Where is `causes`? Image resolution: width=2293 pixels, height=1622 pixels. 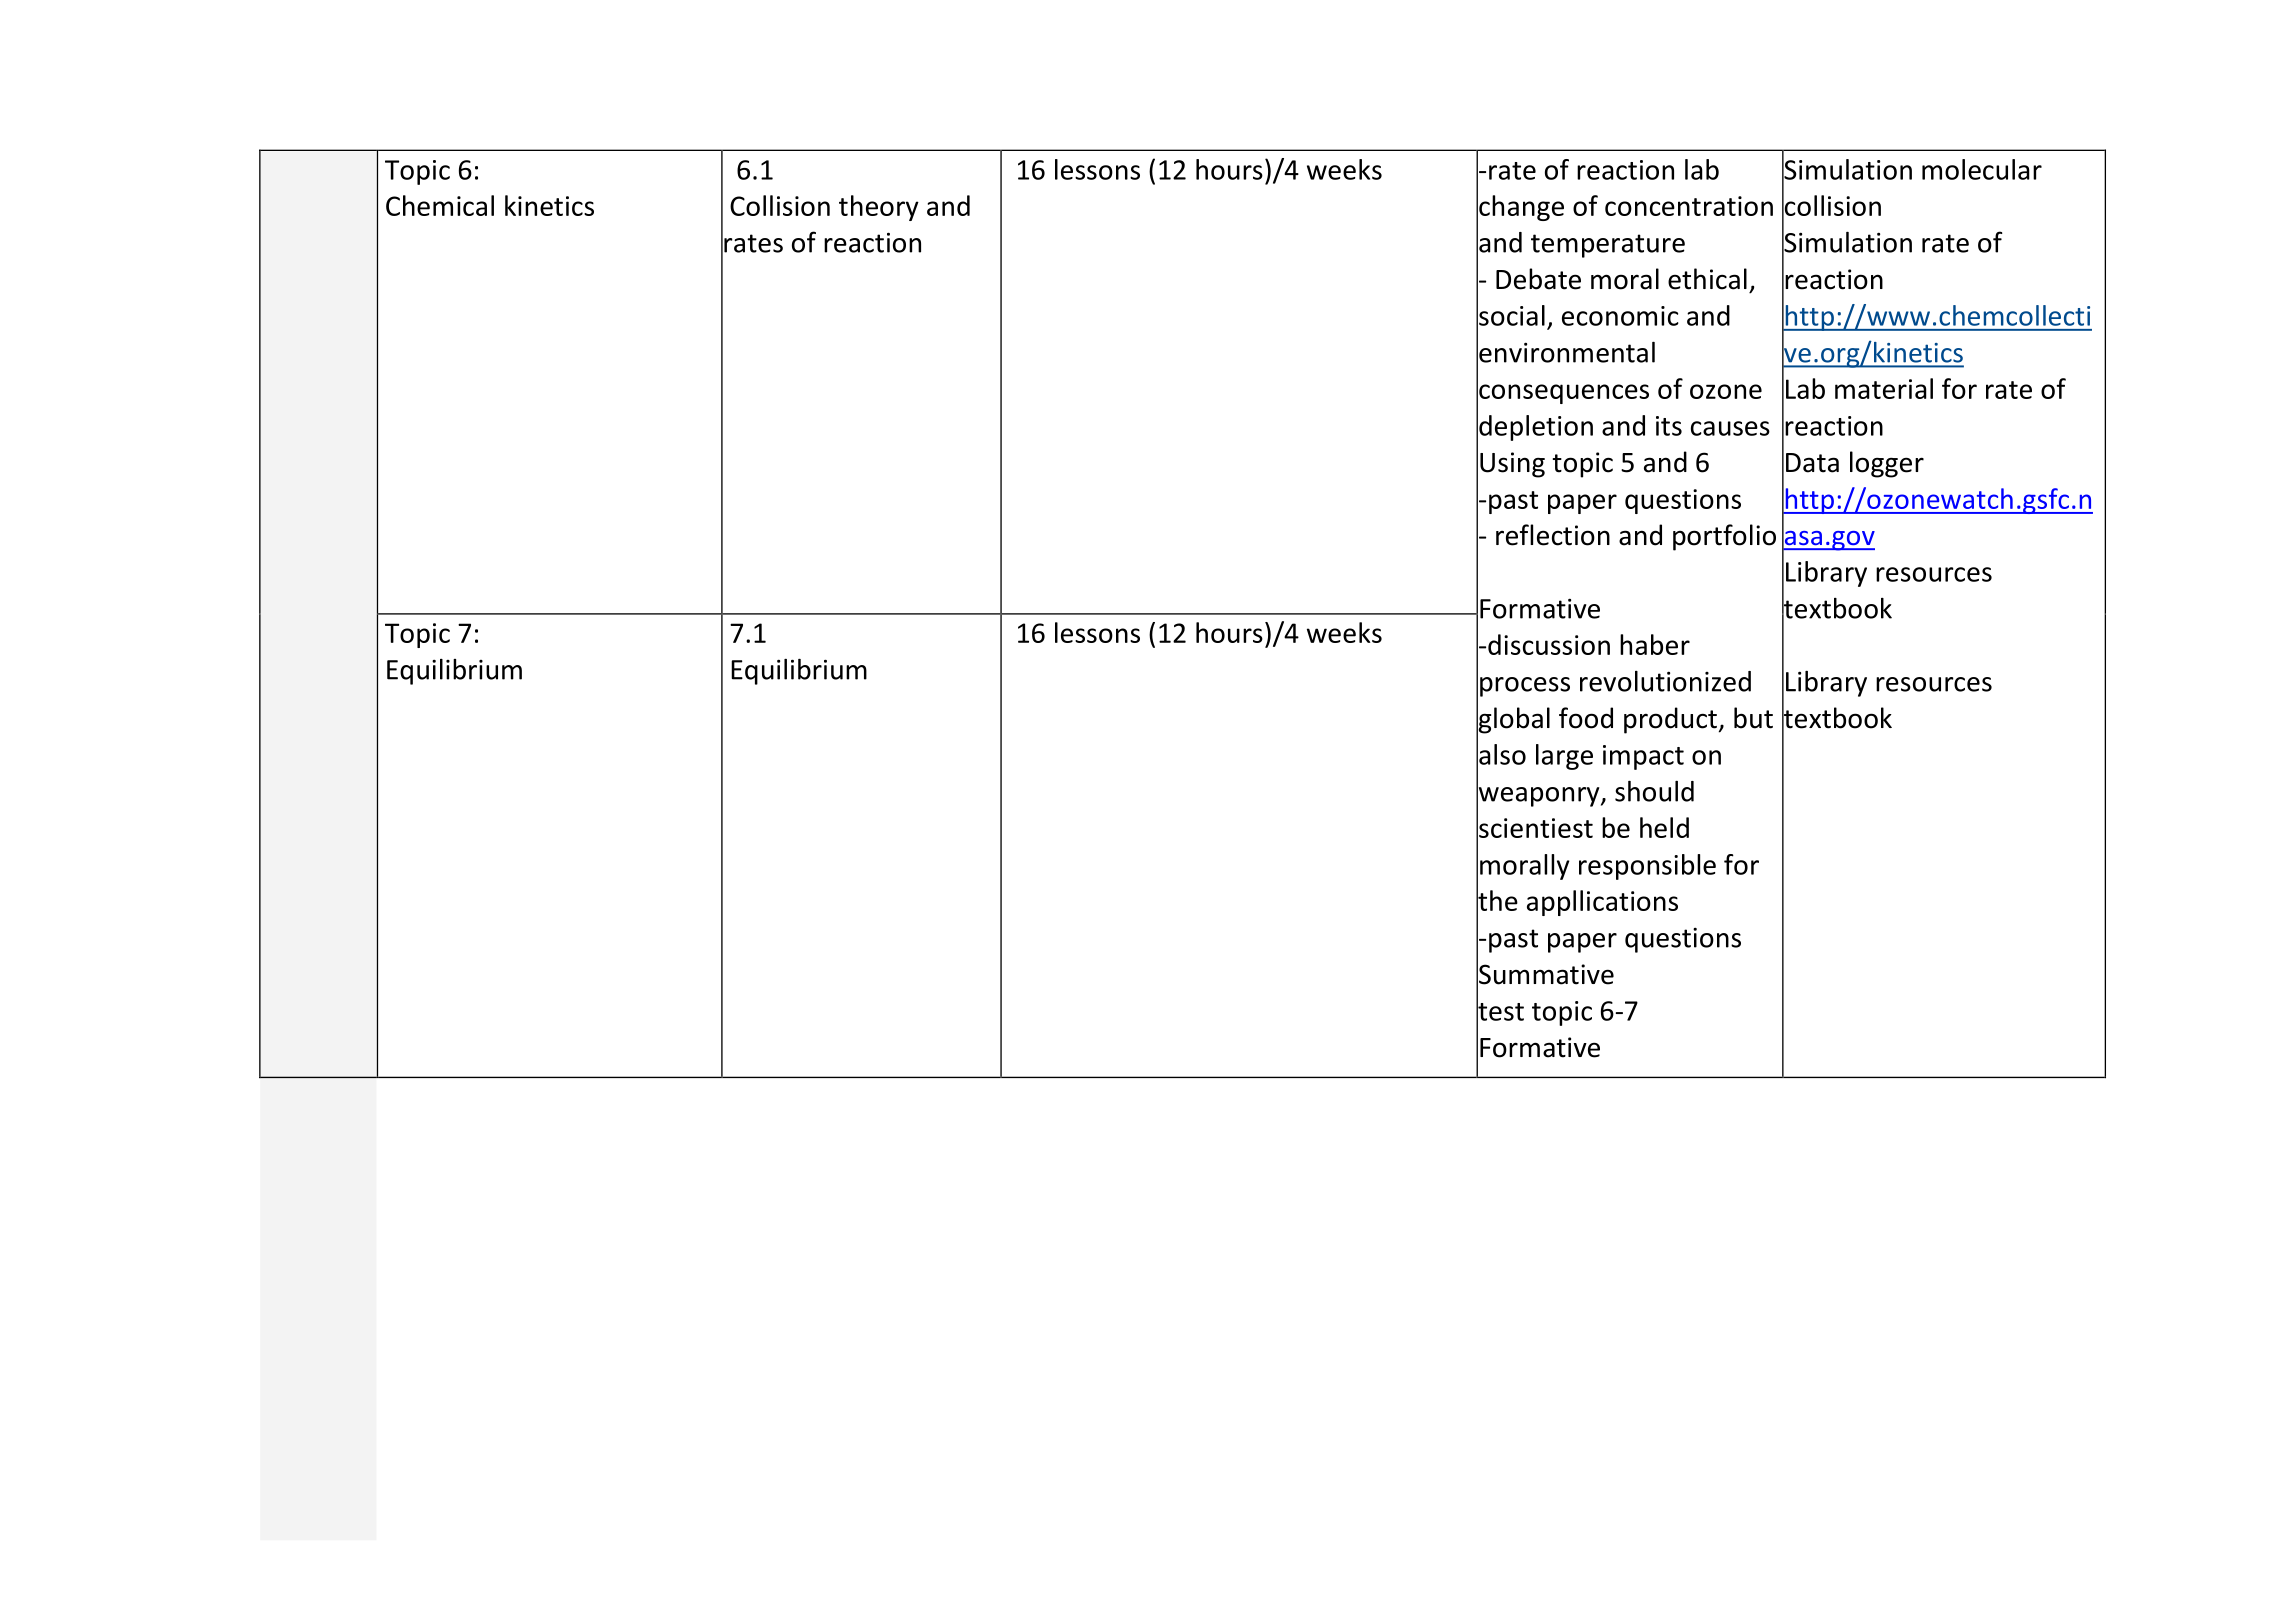 causes is located at coordinates (1730, 428).
